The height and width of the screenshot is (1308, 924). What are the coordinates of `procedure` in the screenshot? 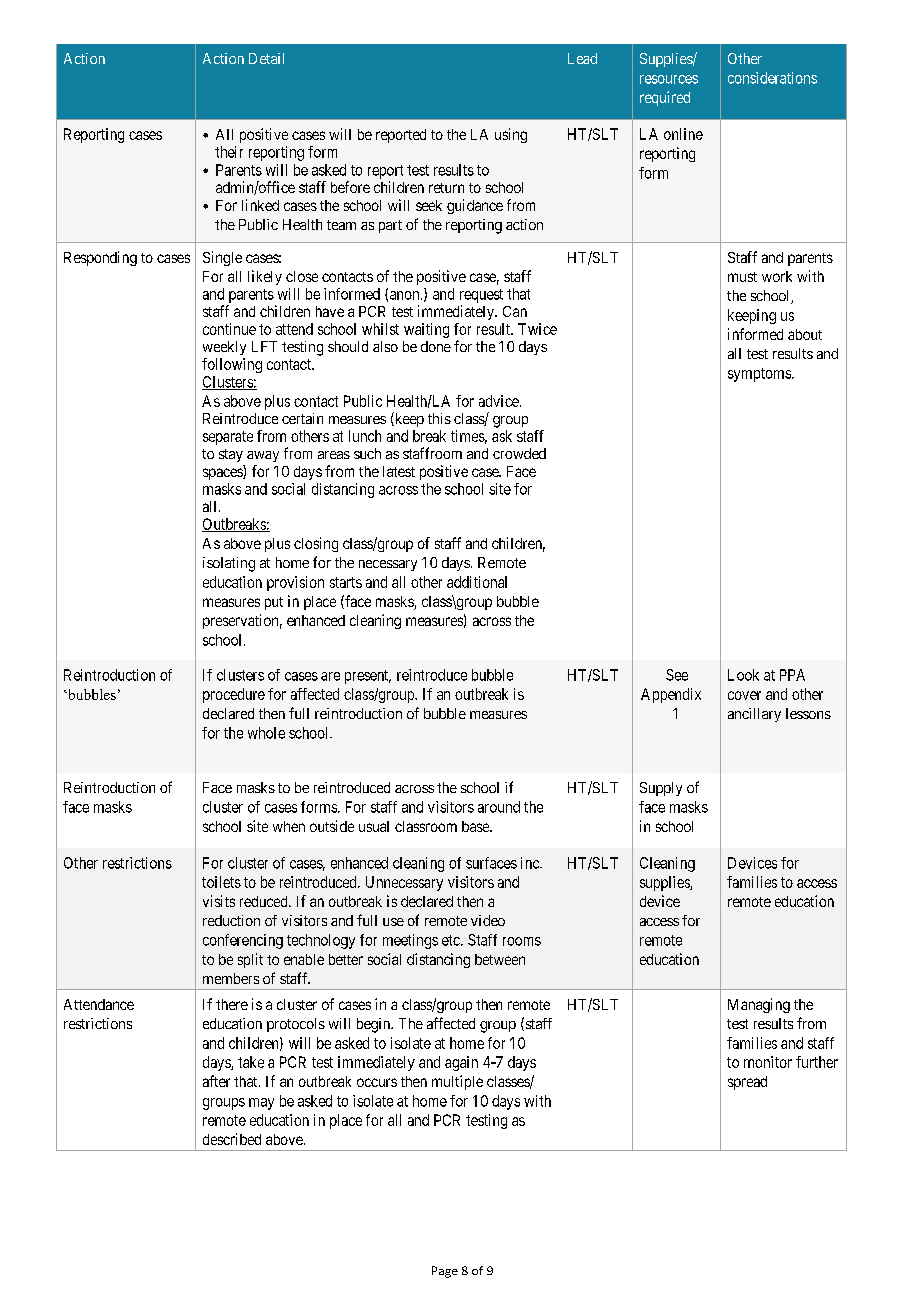 It's located at (234, 695).
